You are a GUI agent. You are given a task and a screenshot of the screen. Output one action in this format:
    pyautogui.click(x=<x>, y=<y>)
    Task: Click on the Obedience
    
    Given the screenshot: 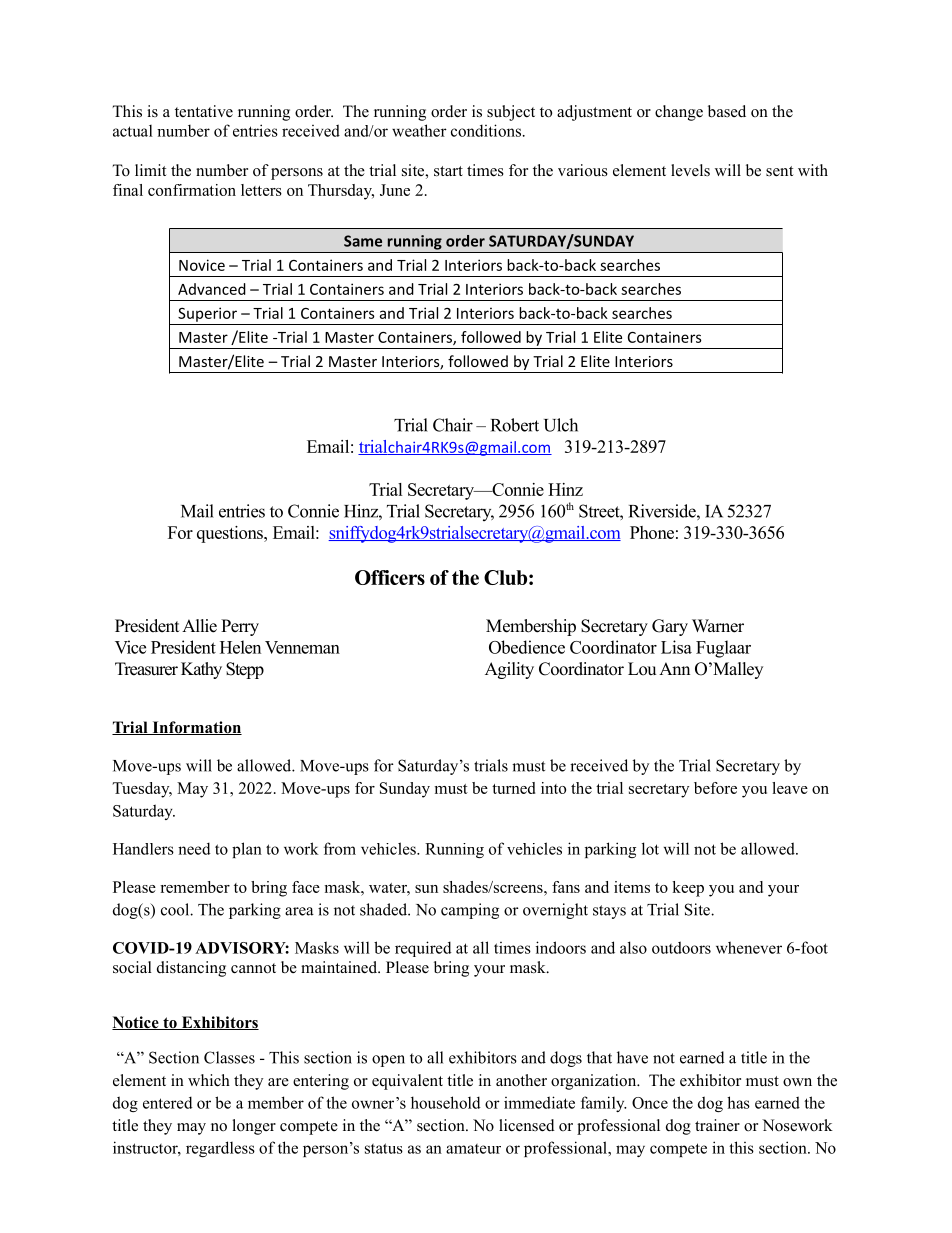 What is the action you would take?
    pyautogui.click(x=527, y=647)
